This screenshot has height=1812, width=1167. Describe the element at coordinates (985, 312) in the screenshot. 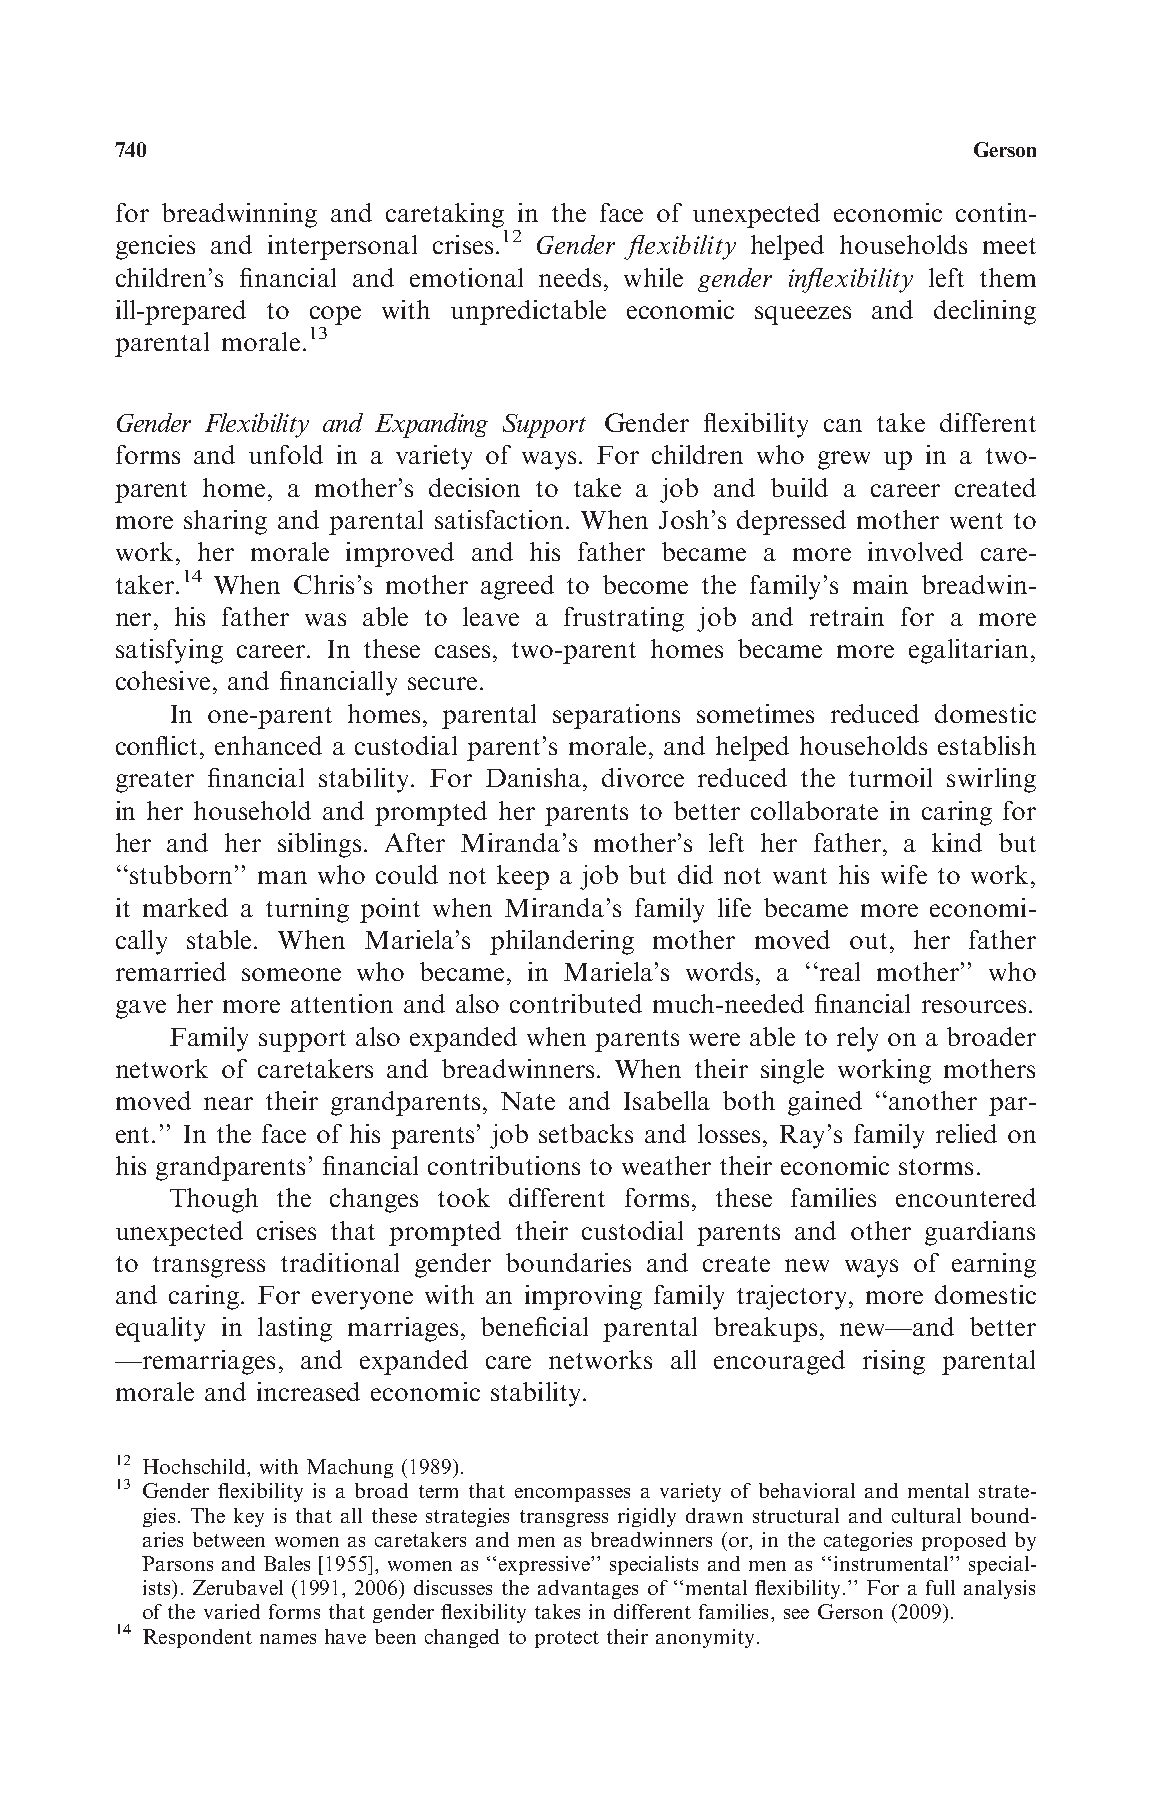

I see `declining` at that location.
